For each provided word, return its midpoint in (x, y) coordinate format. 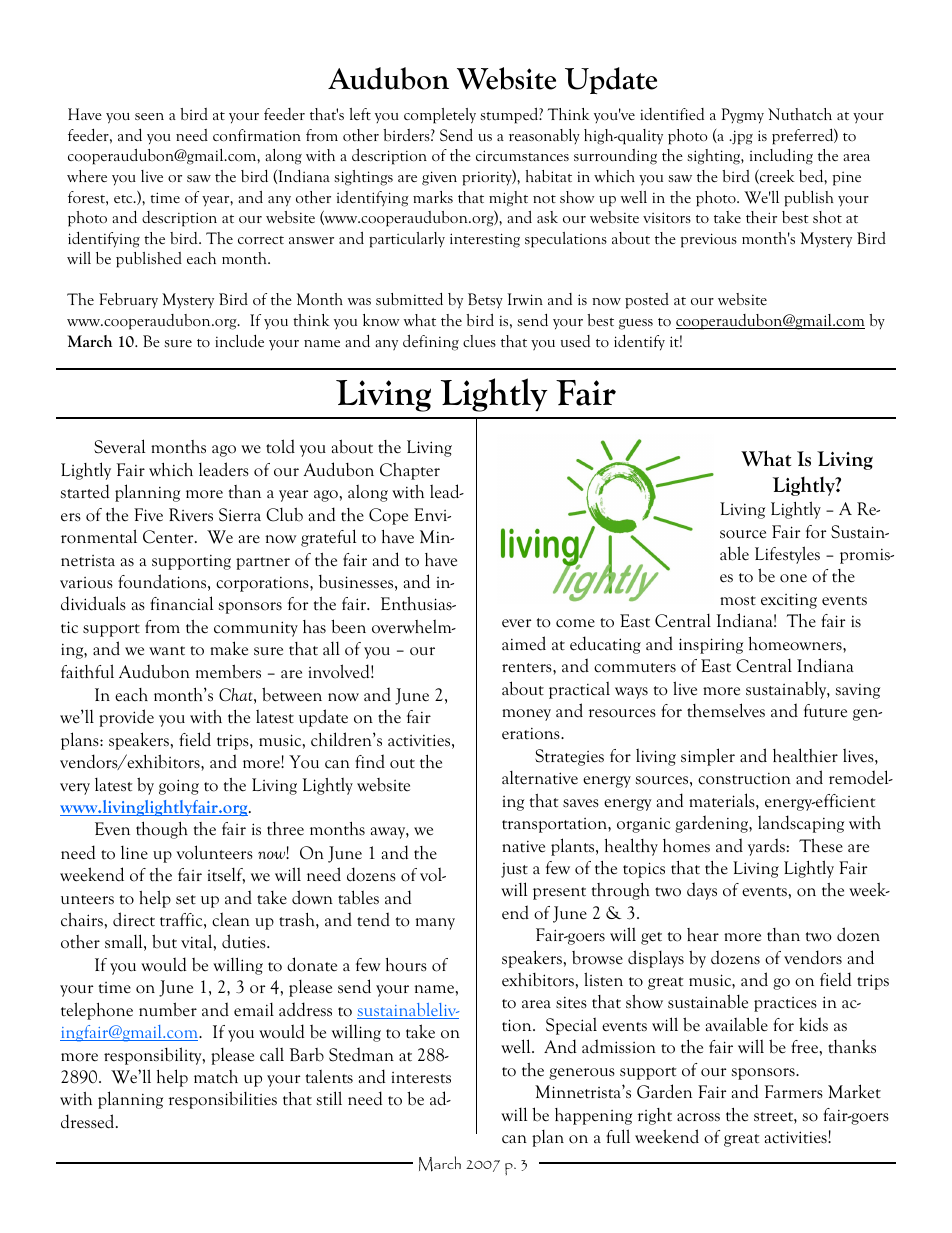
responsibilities (223, 1100)
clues (479, 341)
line (134, 852)
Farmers (794, 1092)
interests (421, 1078)
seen (149, 116)
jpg (741, 137)
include (239, 341)
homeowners (796, 644)
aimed (524, 643)
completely (440, 116)
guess (636, 324)
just (514, 870)
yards (767, 847)
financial (181, 603)
